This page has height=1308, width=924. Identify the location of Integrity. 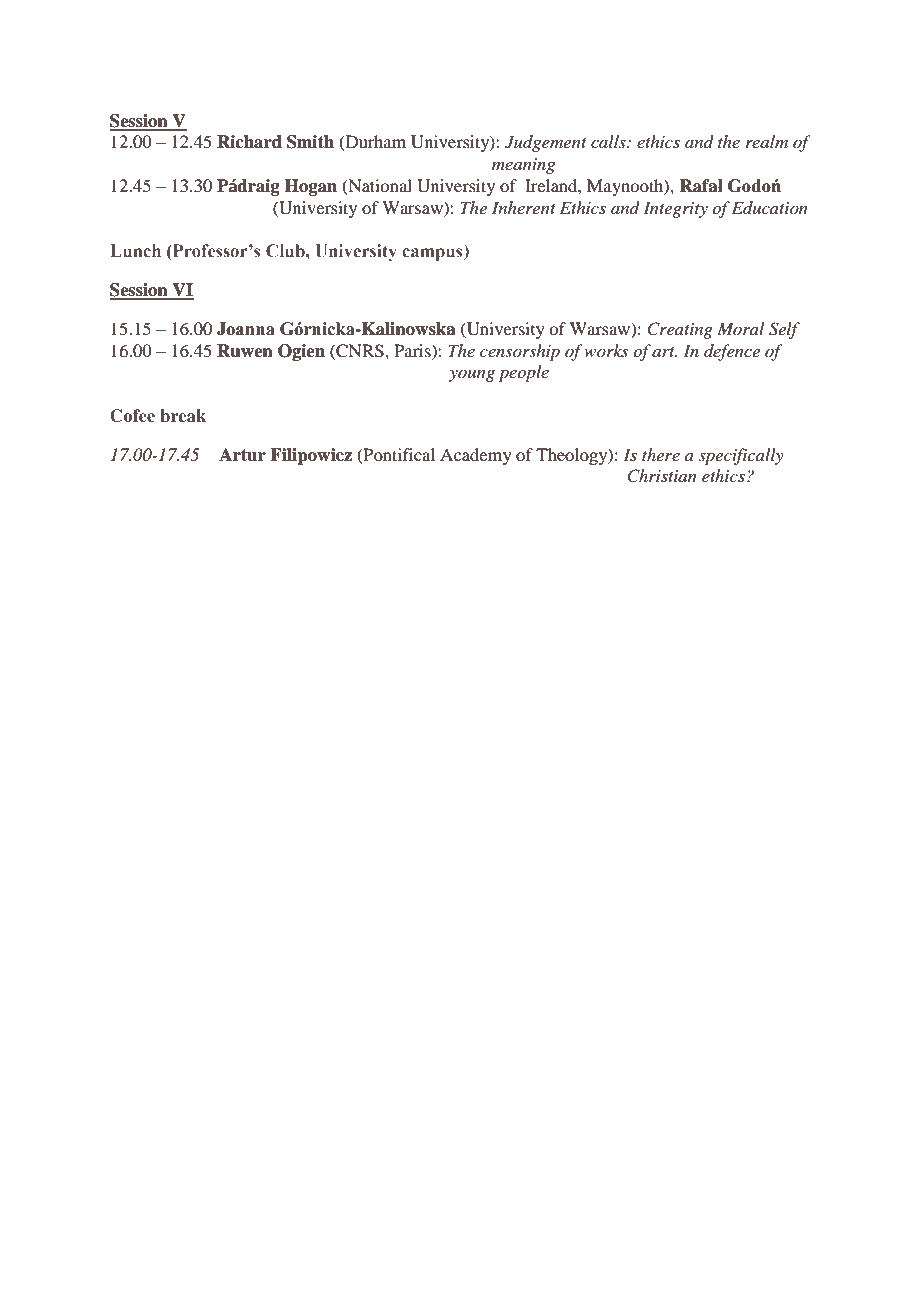
(675, 209).
